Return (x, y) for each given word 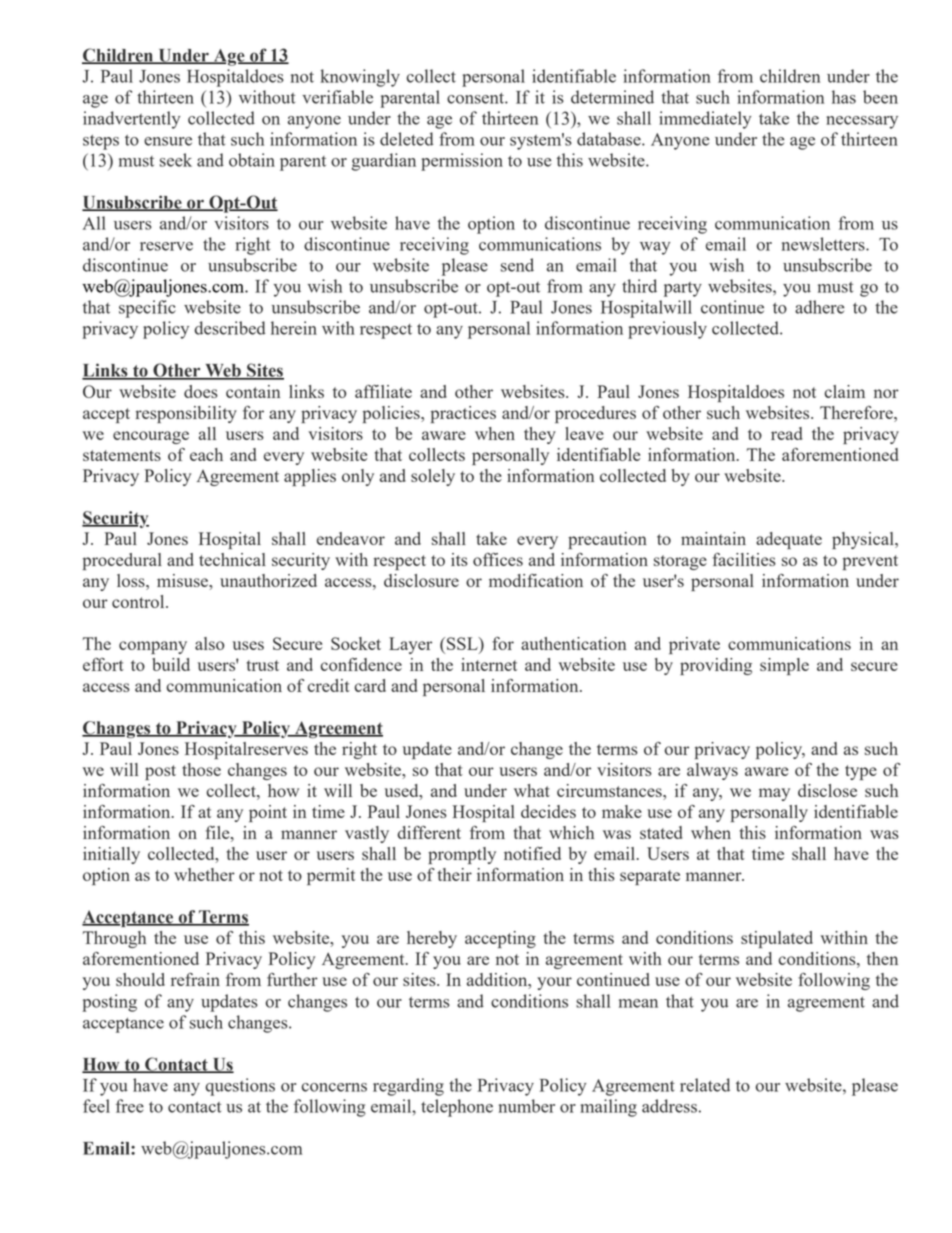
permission (462, 162)
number (527, 1106)
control (139, 601)
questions (240, 1087)
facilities (744, 559)
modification (536, 580)
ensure (168, 141)
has (844, 97)
